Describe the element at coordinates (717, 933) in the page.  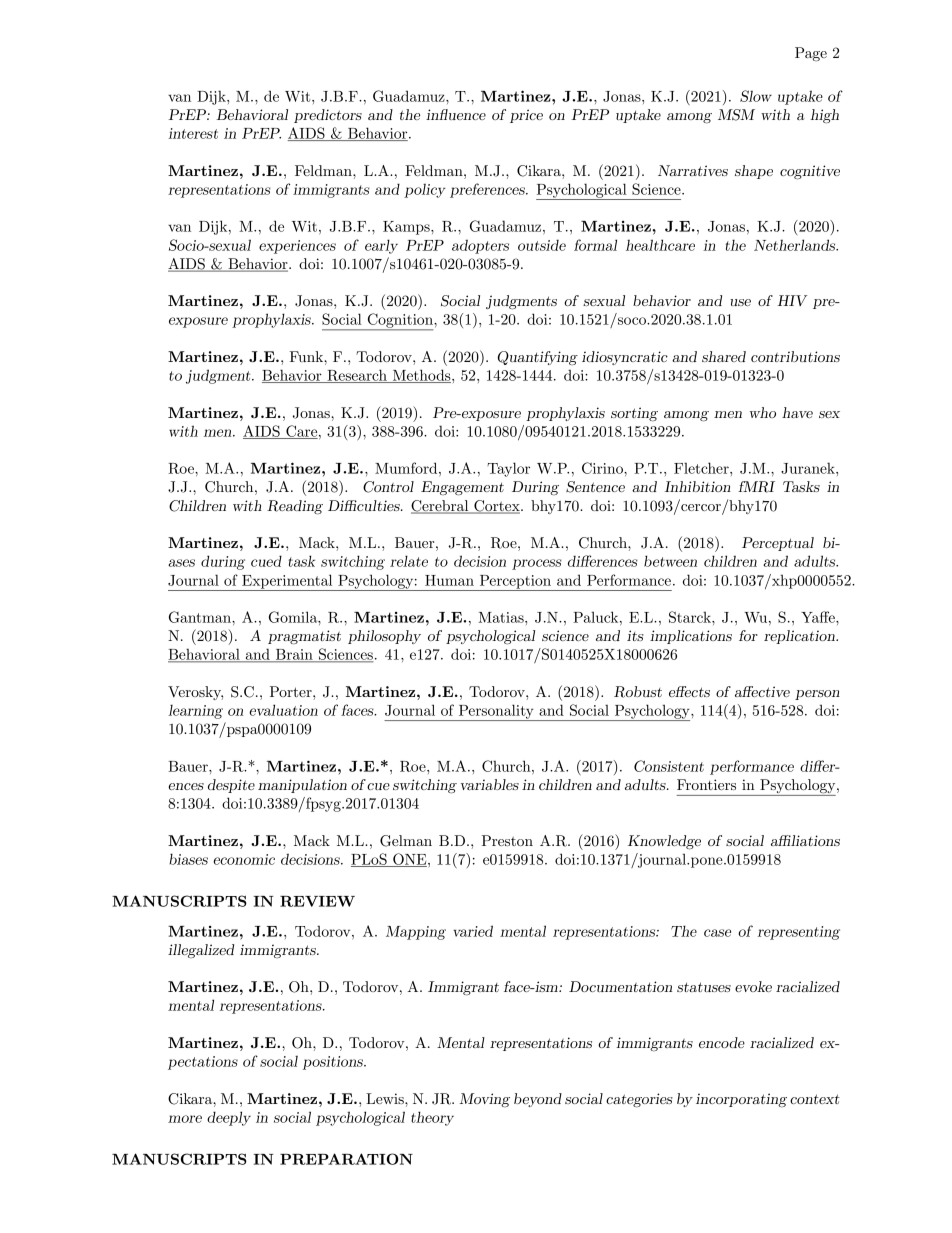
I see `case` at that location.
